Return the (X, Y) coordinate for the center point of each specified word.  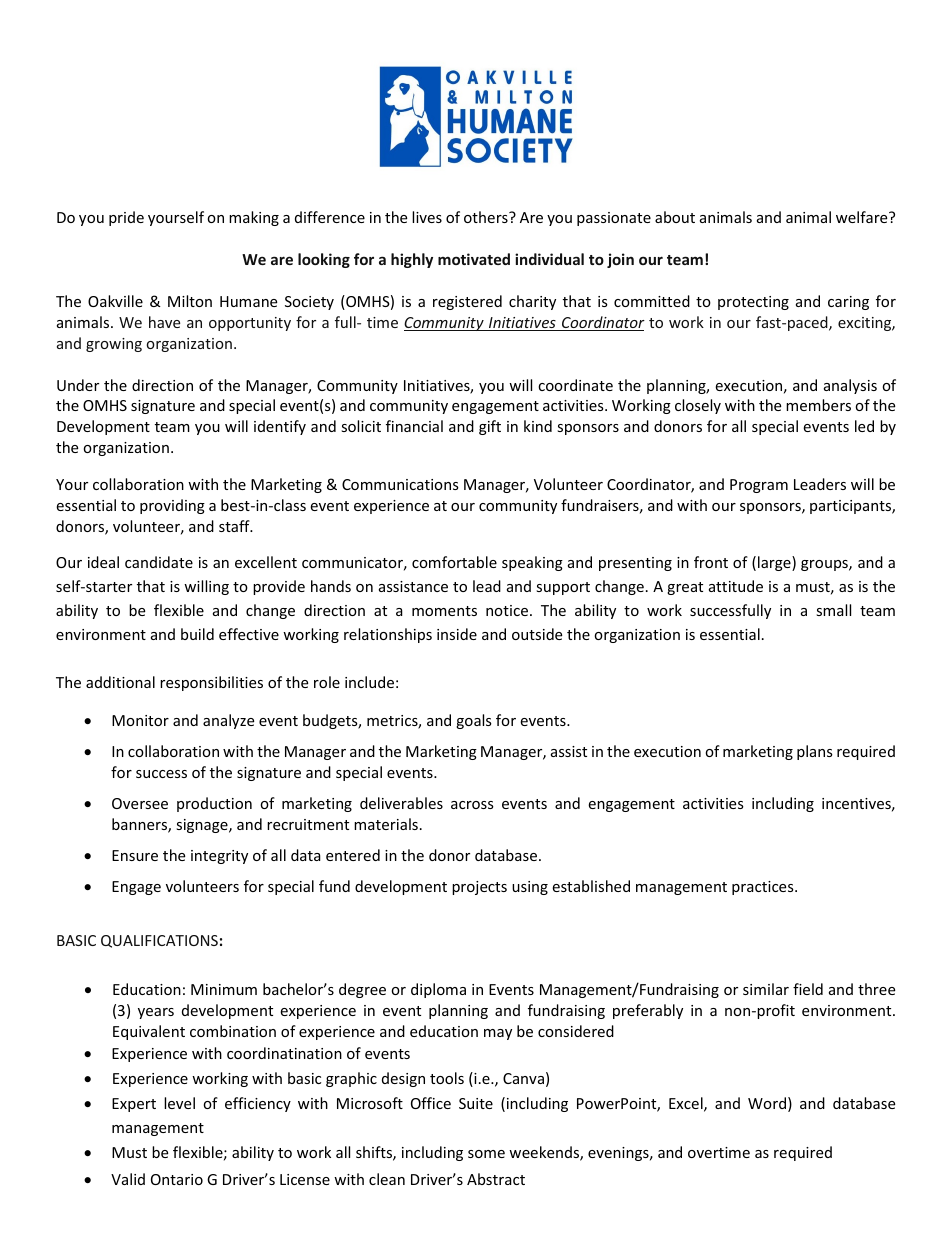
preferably (648, 1011)
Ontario (177, 1179)
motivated (474, 259)
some (486, 1154)
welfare (863, 217)
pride (126, 218)
